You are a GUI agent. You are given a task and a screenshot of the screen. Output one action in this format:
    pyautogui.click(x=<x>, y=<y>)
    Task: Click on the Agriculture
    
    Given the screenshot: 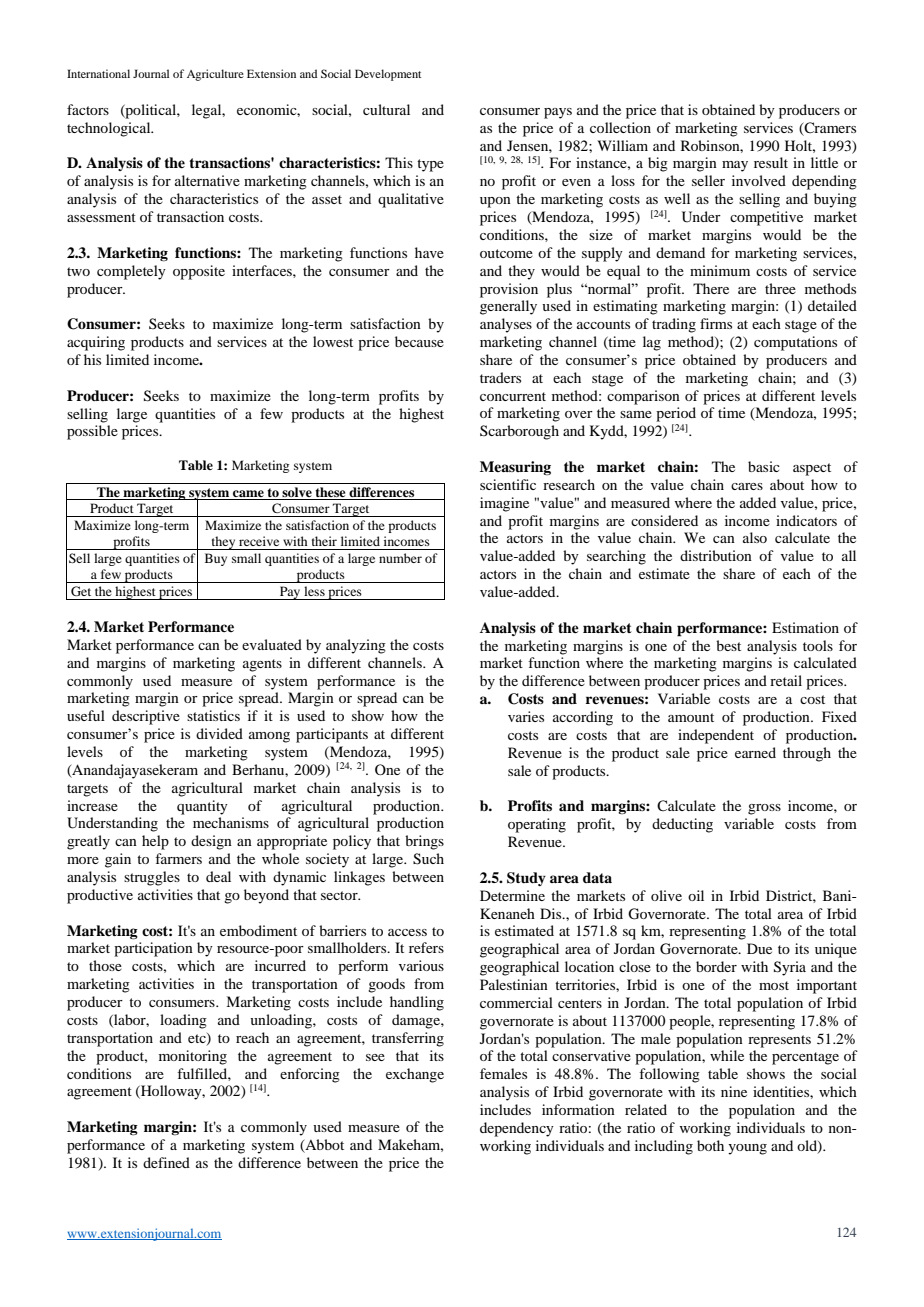 What is the action you would take?
    pyautogui.click(x=215, y=75)
